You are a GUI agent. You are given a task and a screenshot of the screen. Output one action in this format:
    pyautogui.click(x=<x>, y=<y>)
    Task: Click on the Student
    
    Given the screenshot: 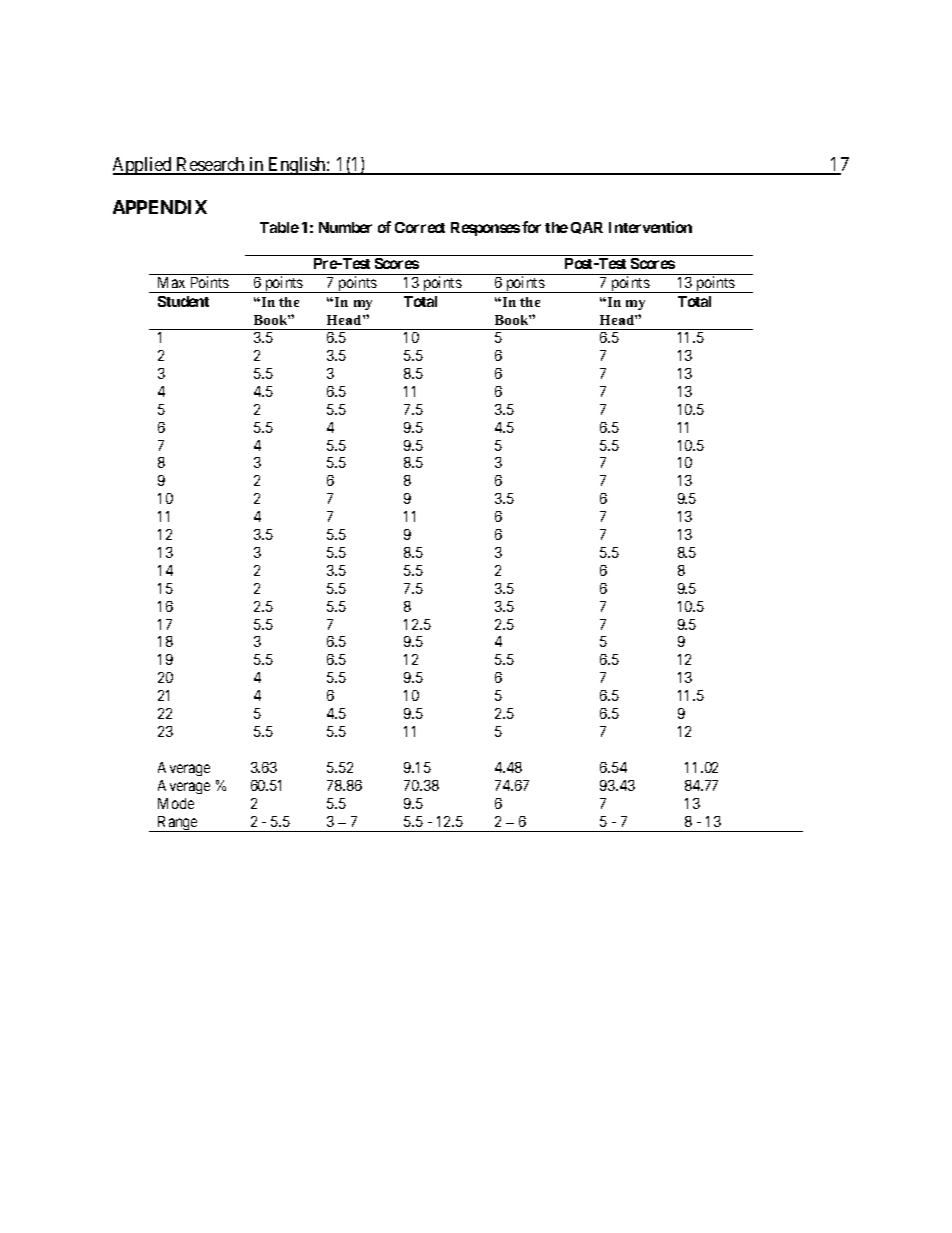 What is the action you would take?
    pyautogui.click(x=183, y=301)
